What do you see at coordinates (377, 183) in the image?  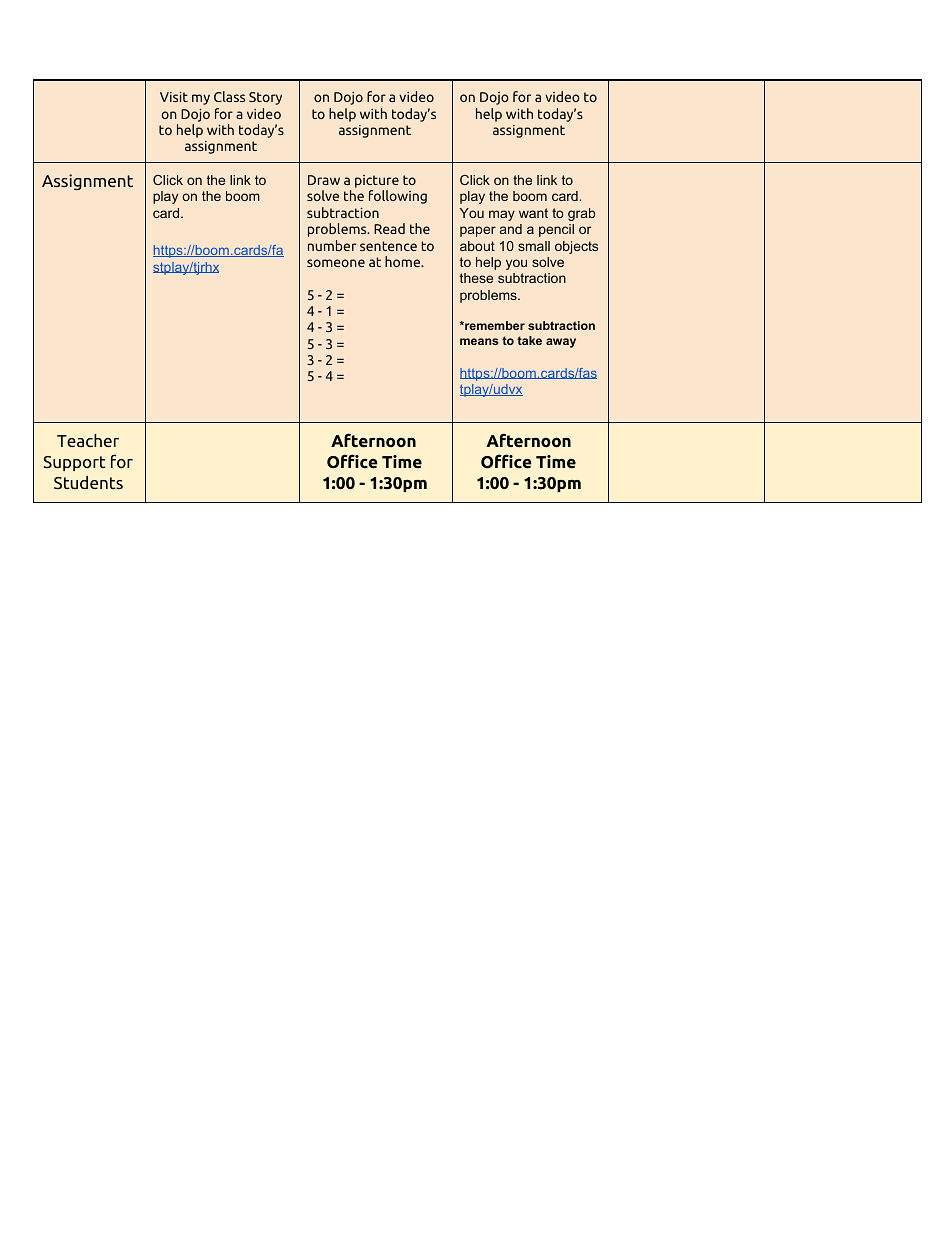 I see `picture` at bounding box center [377, 183].
